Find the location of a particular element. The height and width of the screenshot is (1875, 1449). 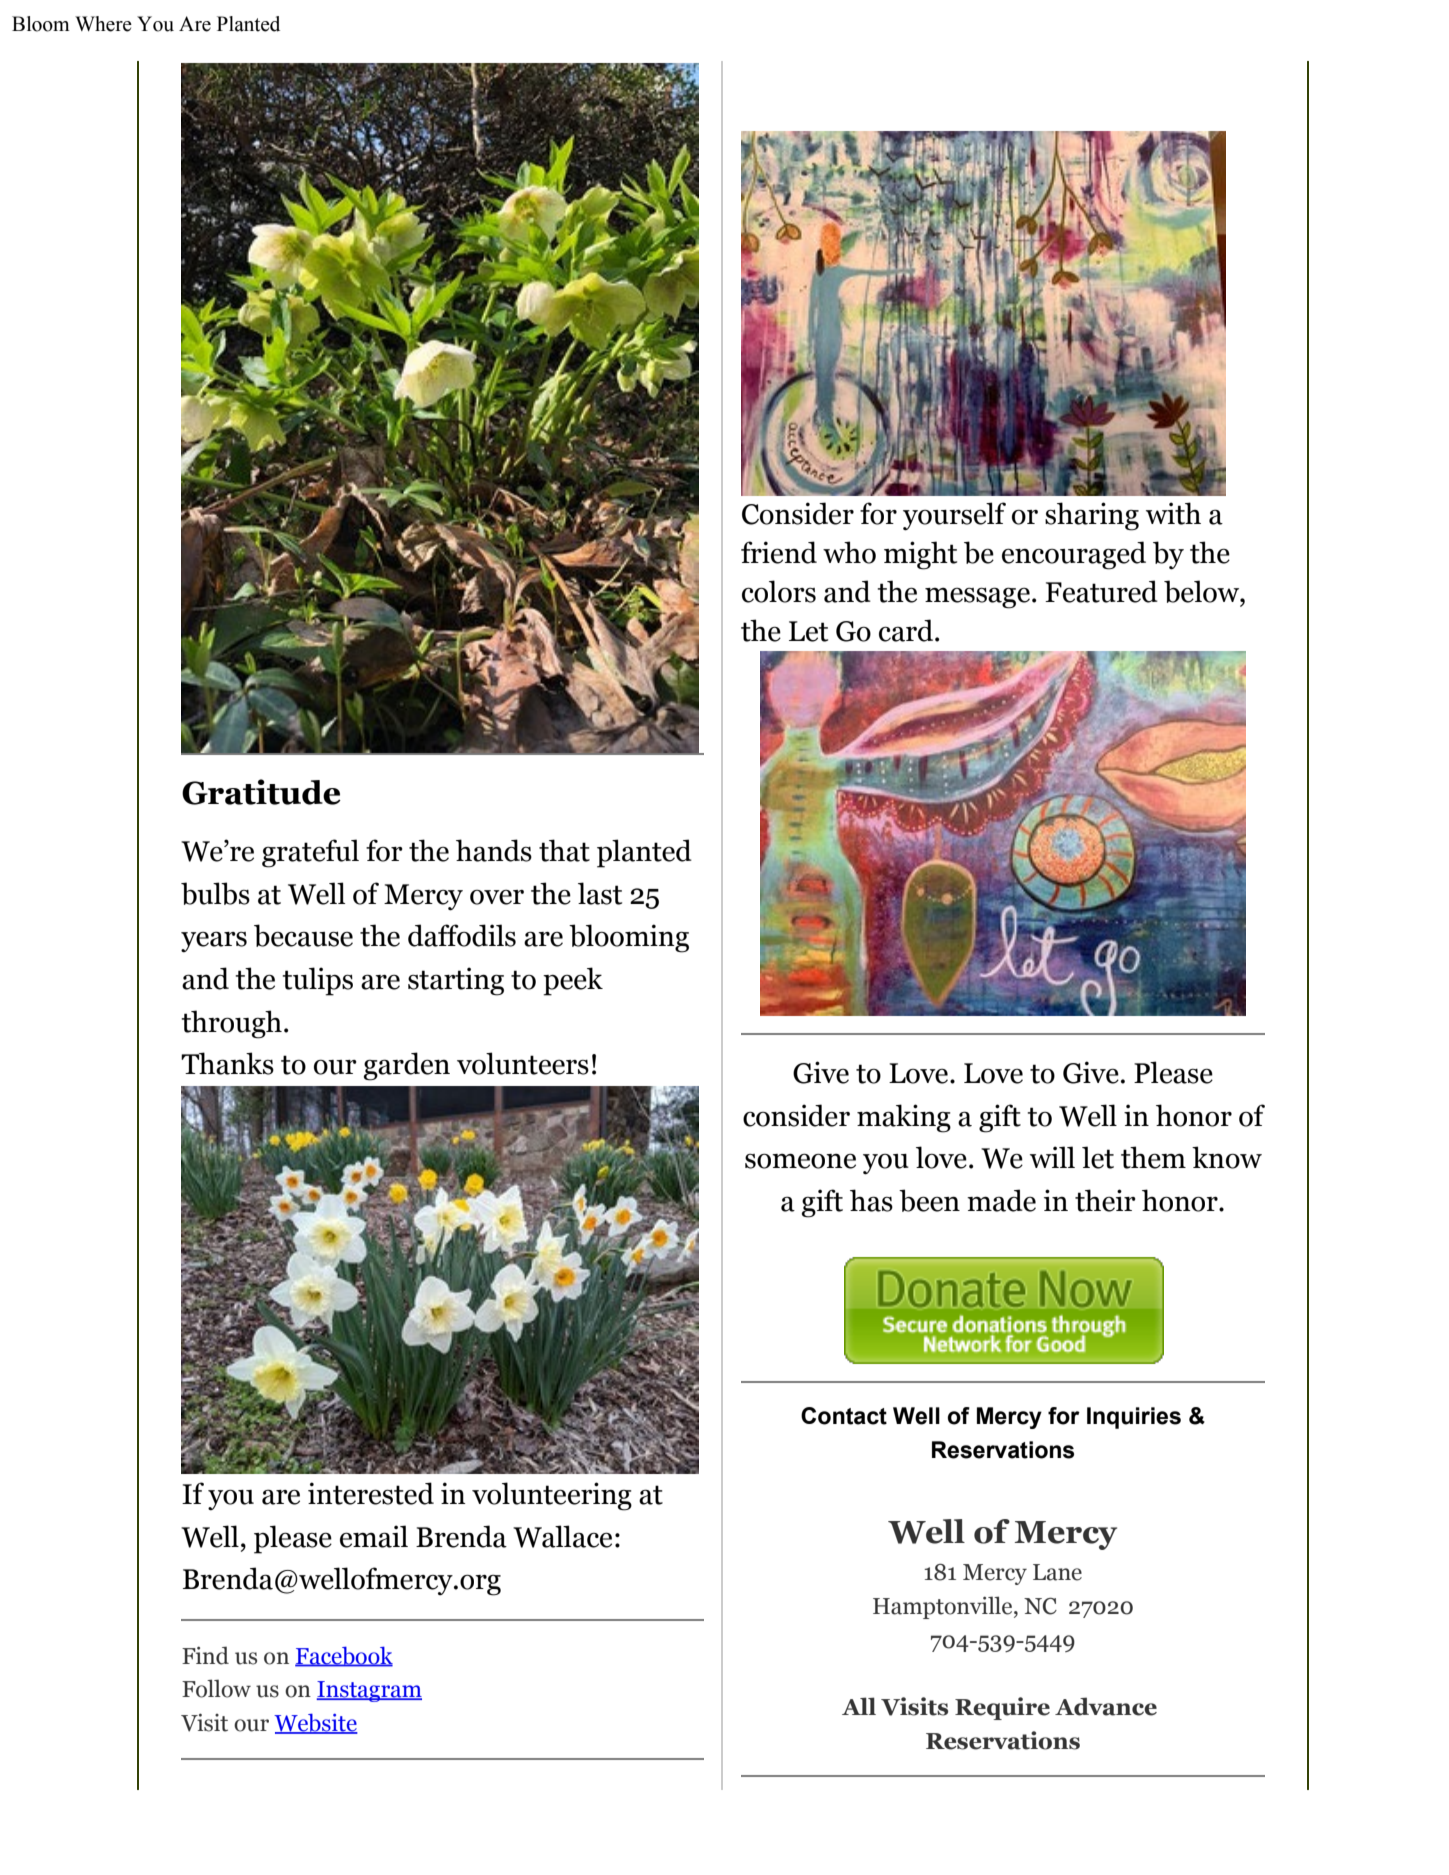

grateful is located at coordinates (310, 853).
